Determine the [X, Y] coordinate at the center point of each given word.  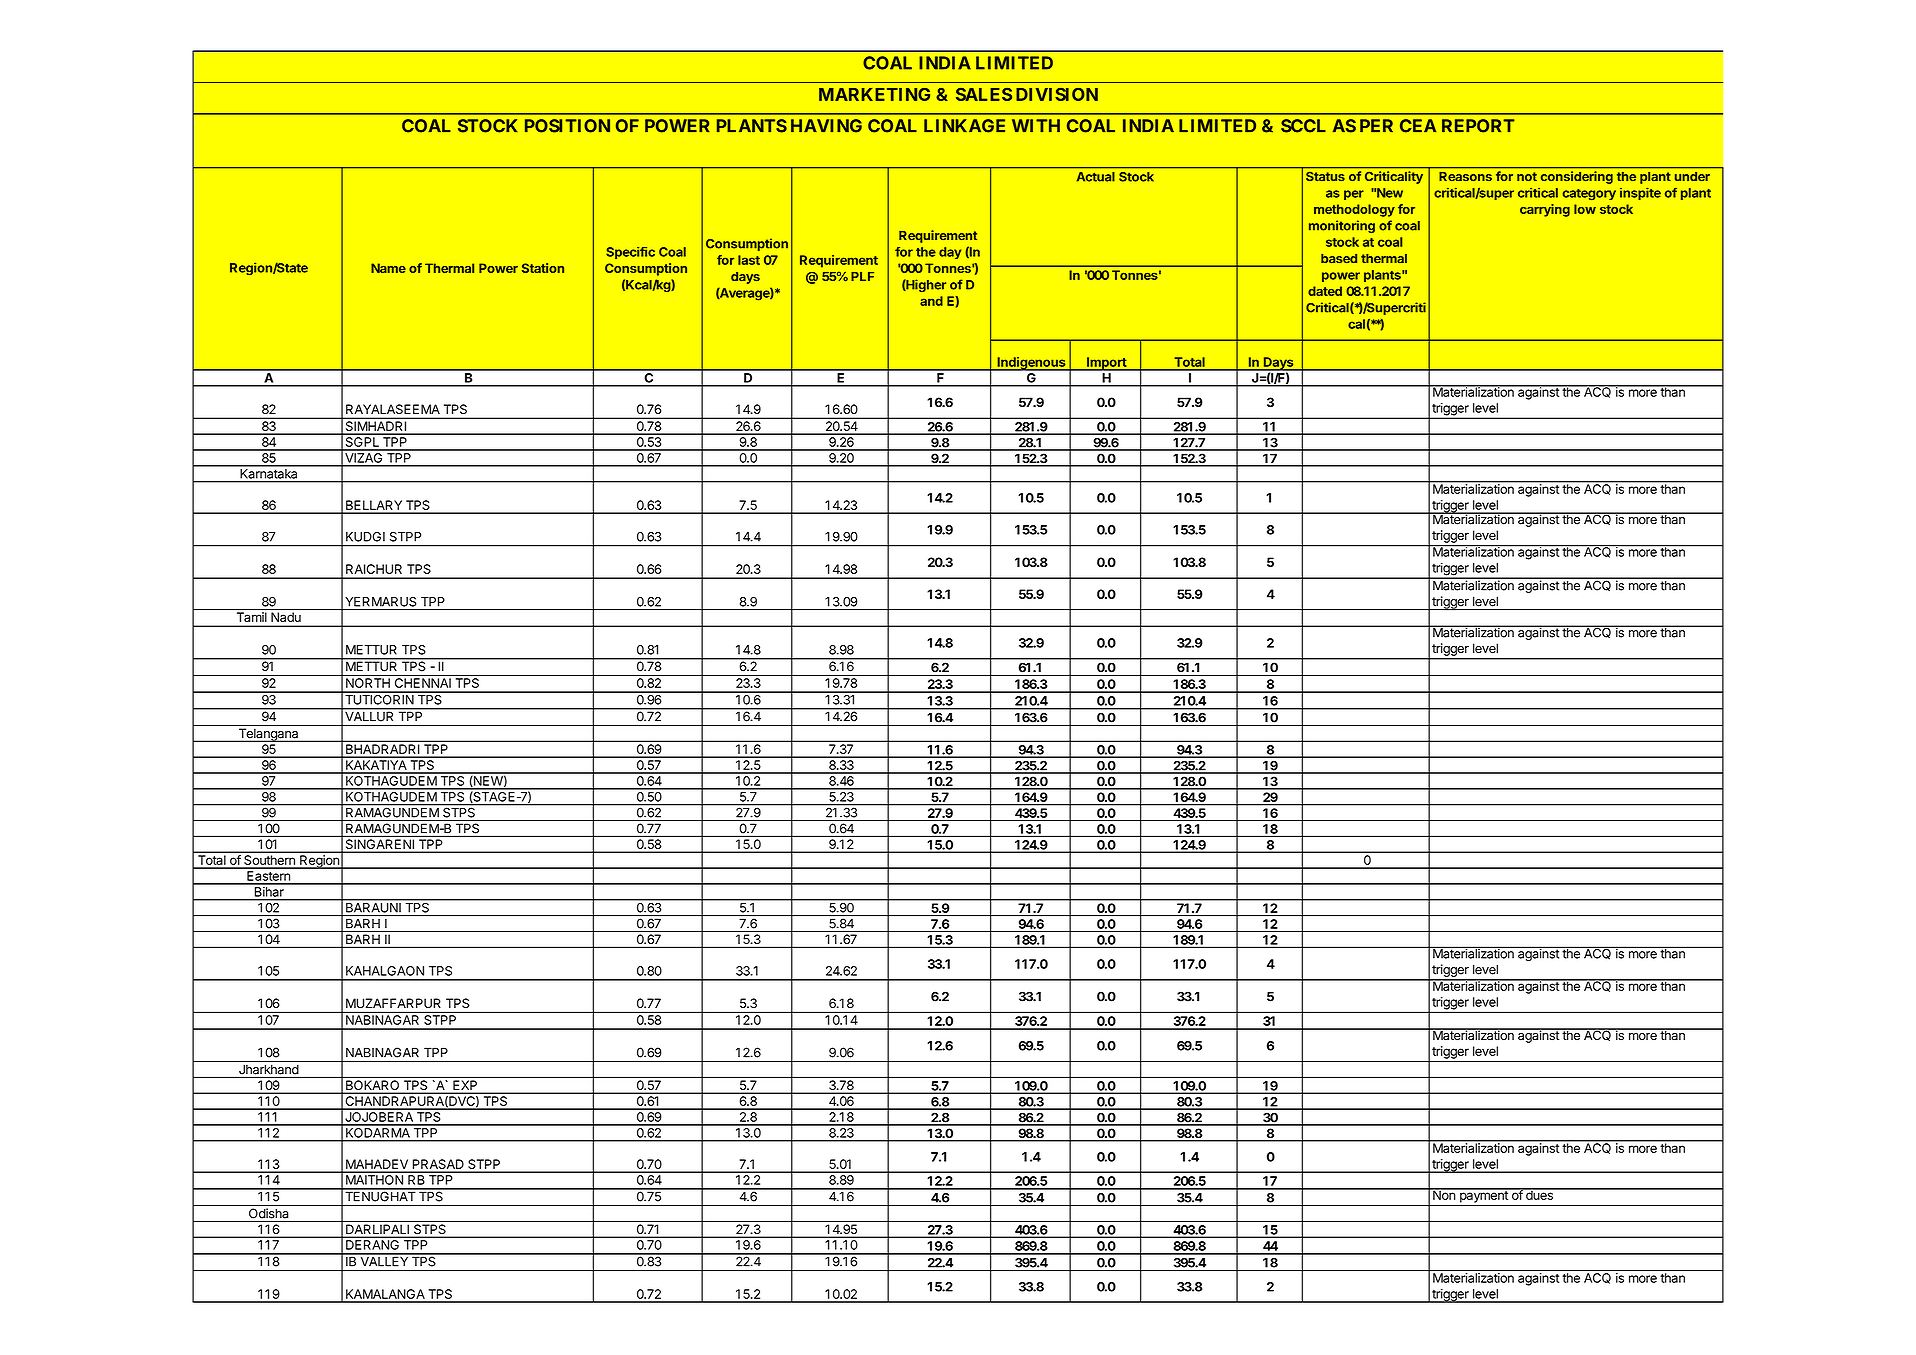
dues [1539, 1194]
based [1339, 258]
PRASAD [438, 1165]
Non [1444, 1194]
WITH [1036, 125]
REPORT [1478, 126]
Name [388, 268]
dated [1325, 291]
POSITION [567, 126]
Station [543, 268]
